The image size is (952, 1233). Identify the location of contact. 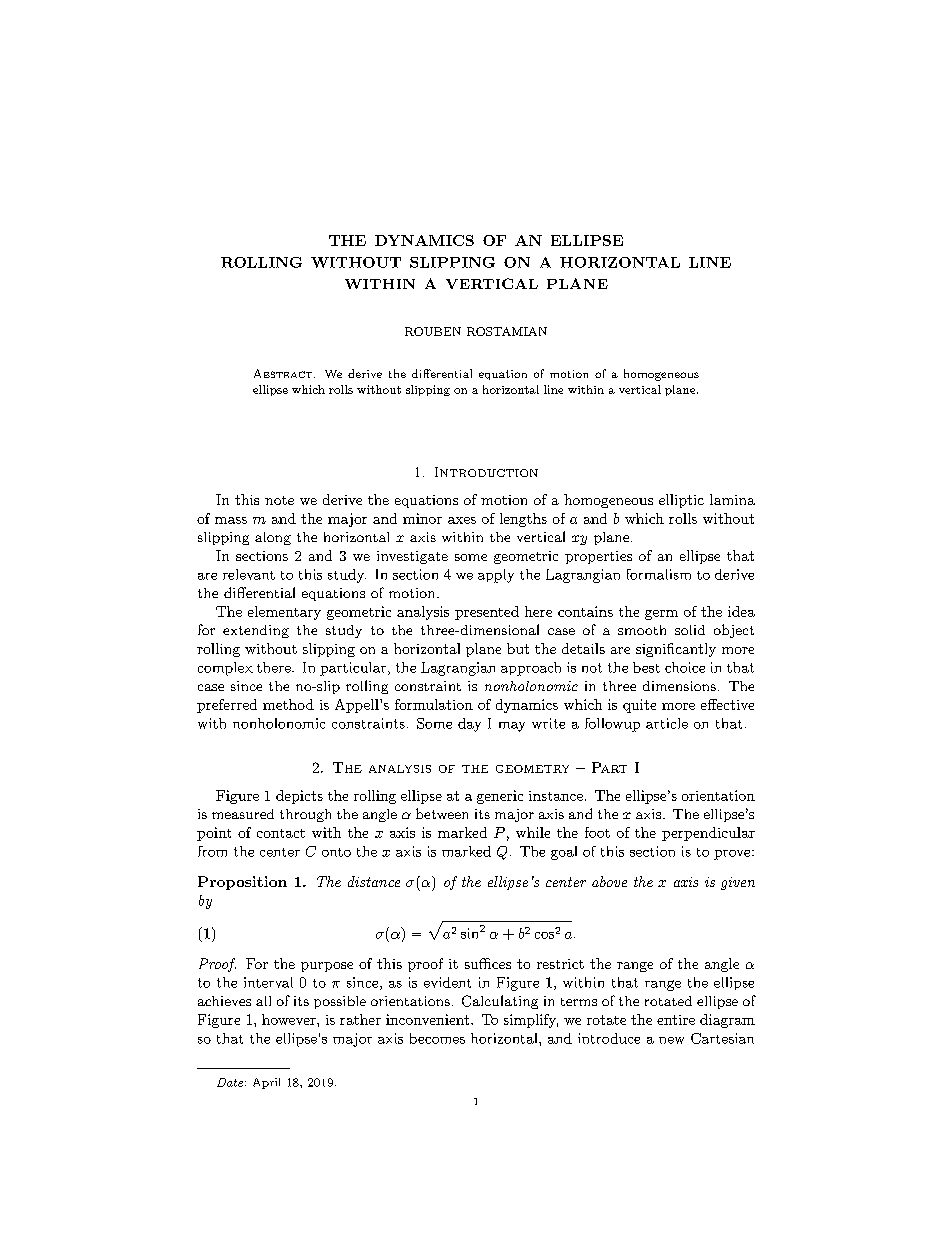
(281, 833).
